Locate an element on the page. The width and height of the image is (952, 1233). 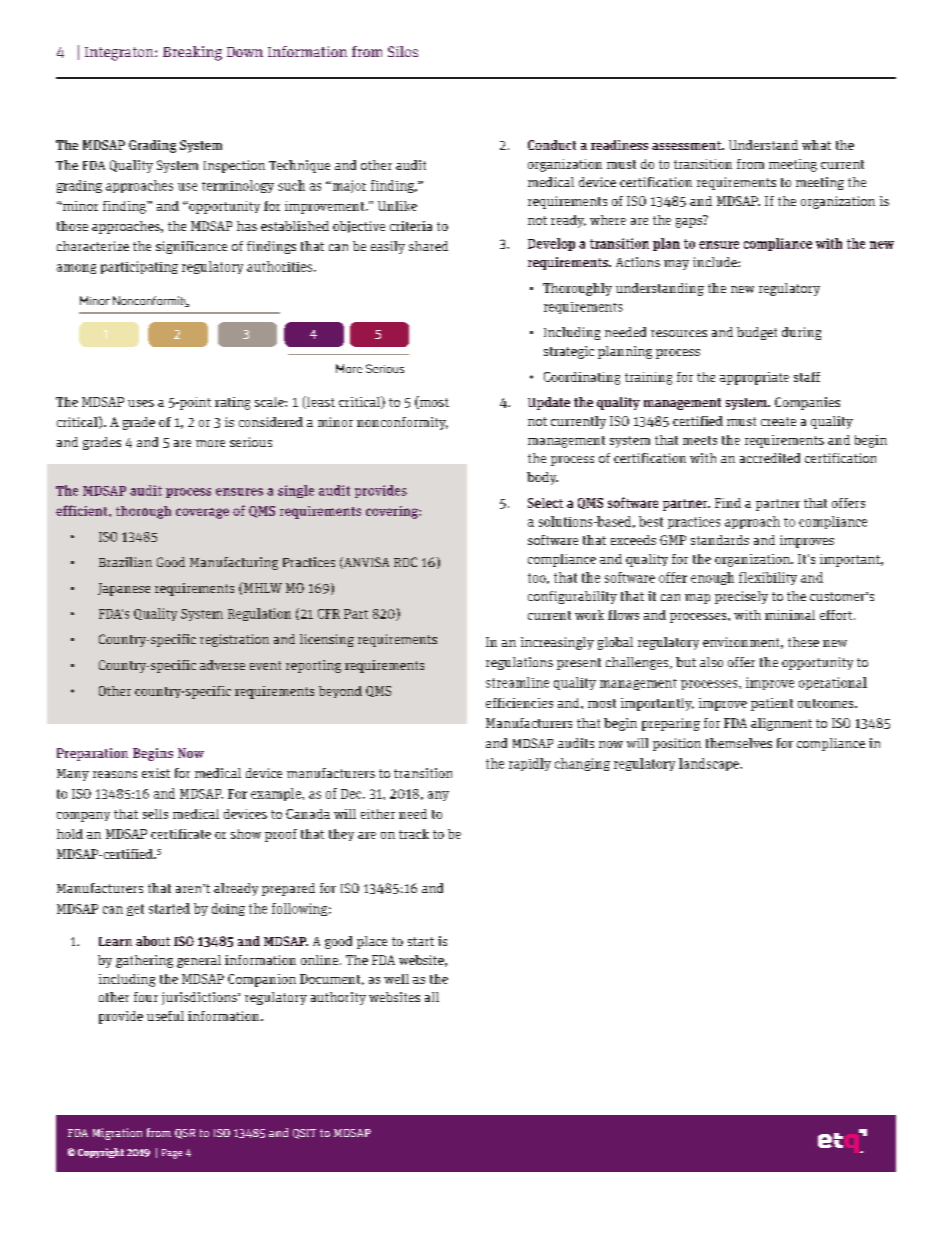
shared is located at coordinates (428, 246).
